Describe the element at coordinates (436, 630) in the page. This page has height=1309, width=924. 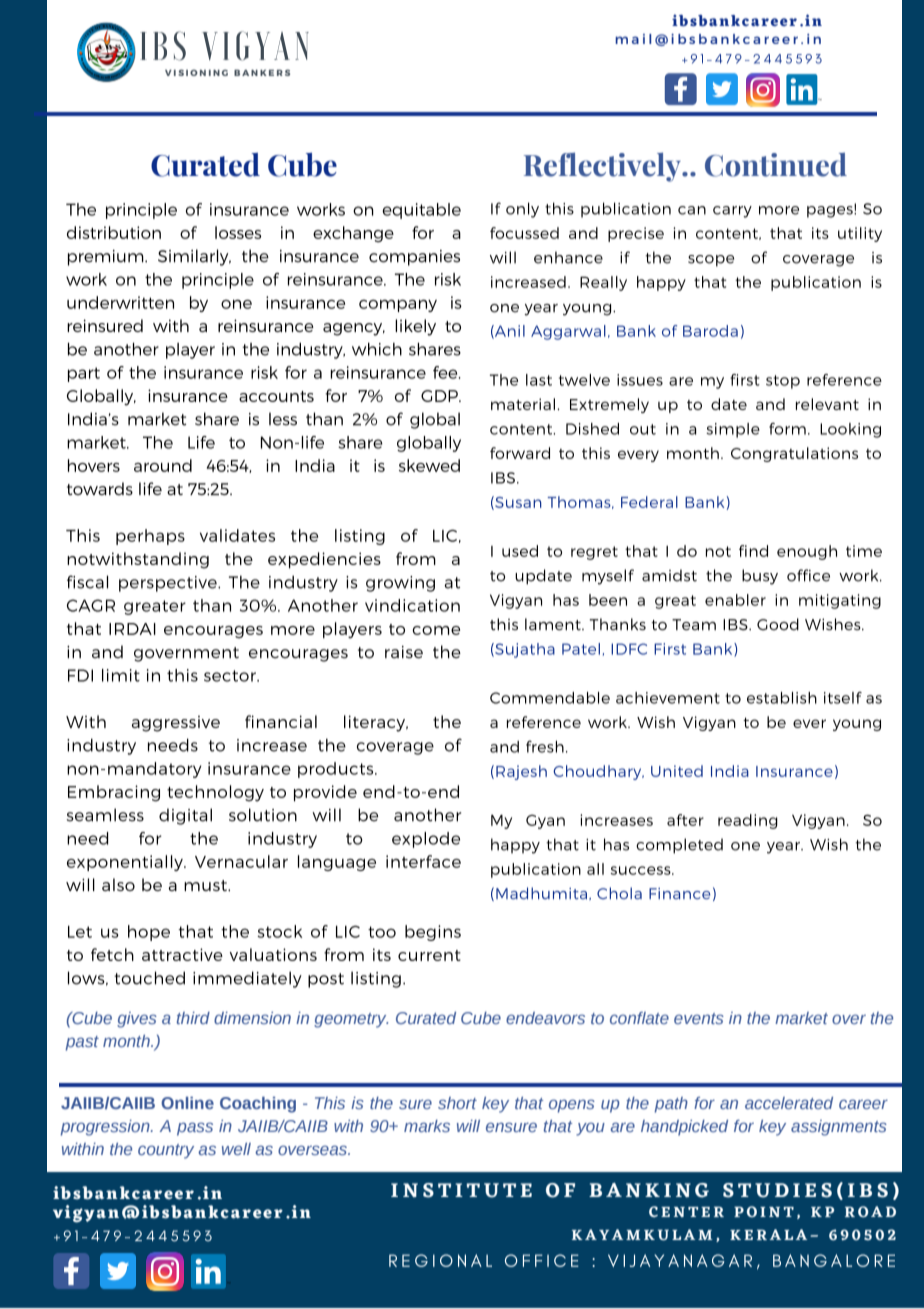
I see `come` at that location.
